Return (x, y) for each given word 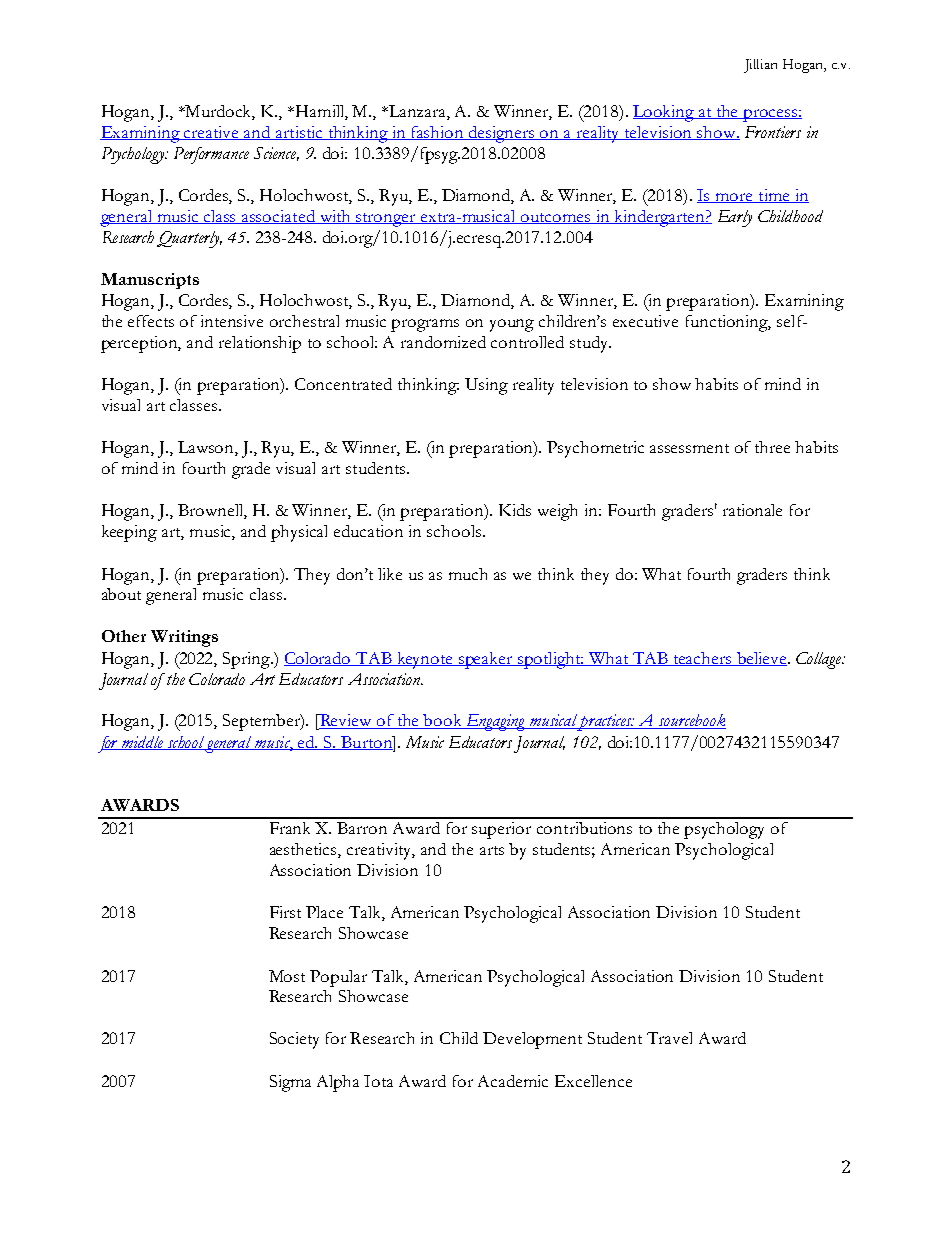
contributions (584, 828)
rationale (752, 510)
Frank (290, 828)
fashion (437, 133)
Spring (247, 660)
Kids (515, 510)
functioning (728, 323)
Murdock (219, 112)
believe (761, 659)
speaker (486, 660)
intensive (232, 321)
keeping (129, 533)
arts (492, 850)
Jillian (760, 66)
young (512, 325)
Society (294, 1040)
